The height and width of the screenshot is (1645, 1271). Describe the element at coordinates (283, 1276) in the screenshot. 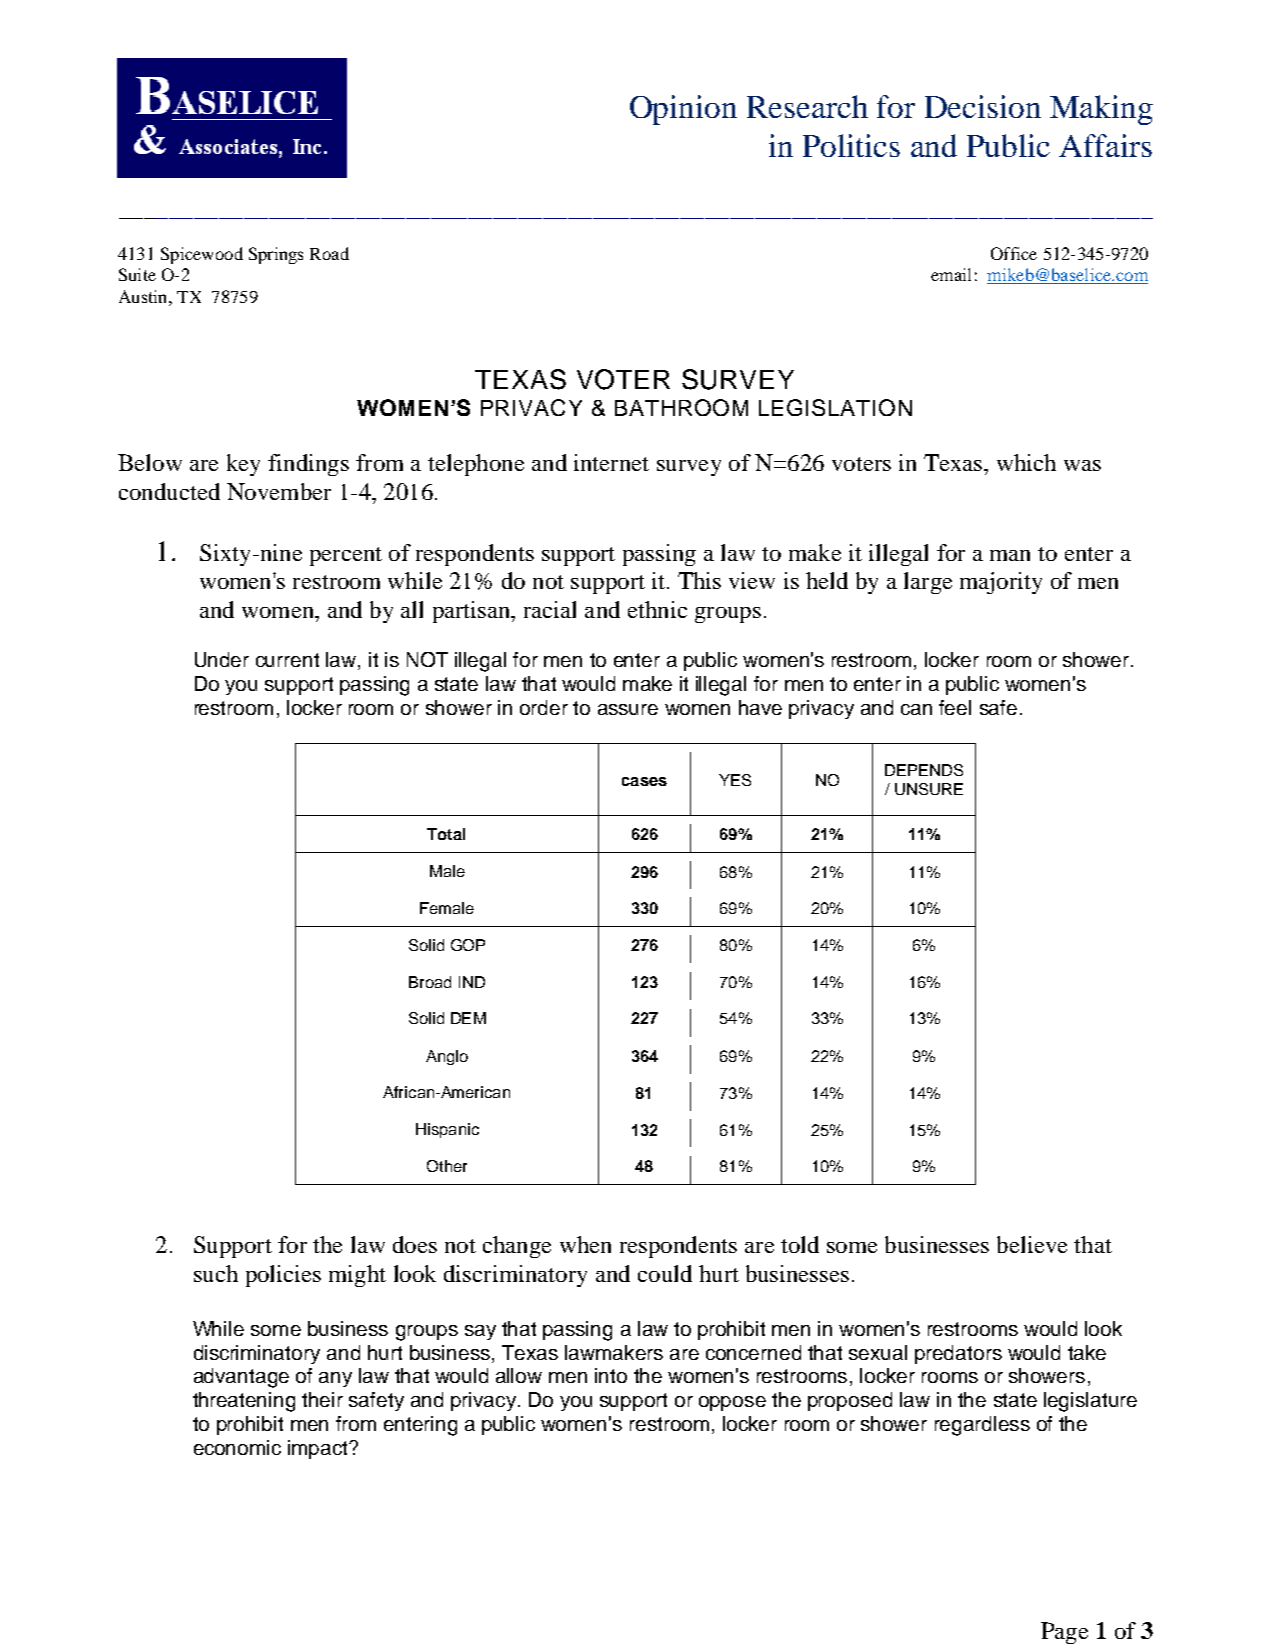

I see `policies` at that location.
